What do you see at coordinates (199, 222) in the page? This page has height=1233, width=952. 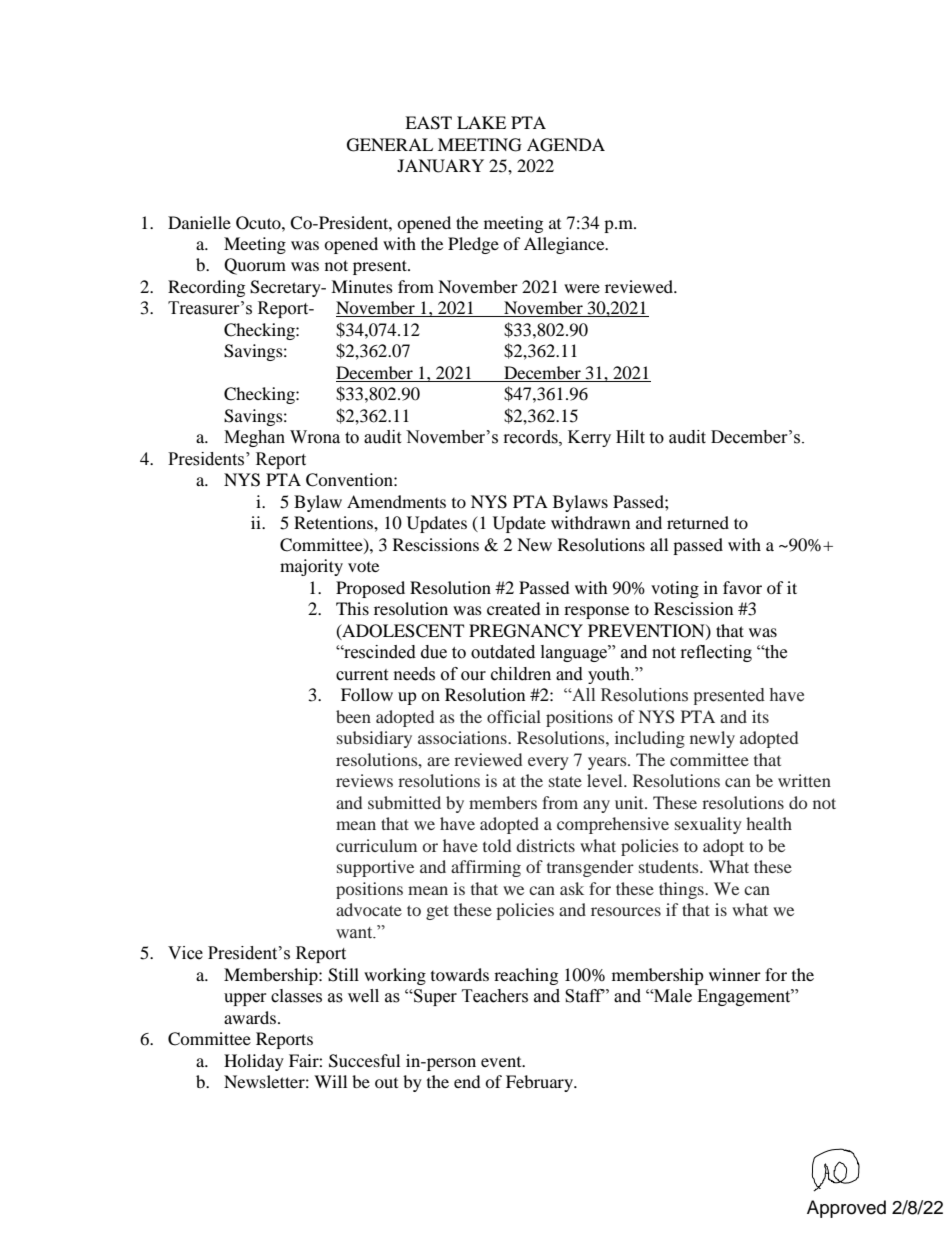 I see `Danielle` at bounding box center [199, 222].
